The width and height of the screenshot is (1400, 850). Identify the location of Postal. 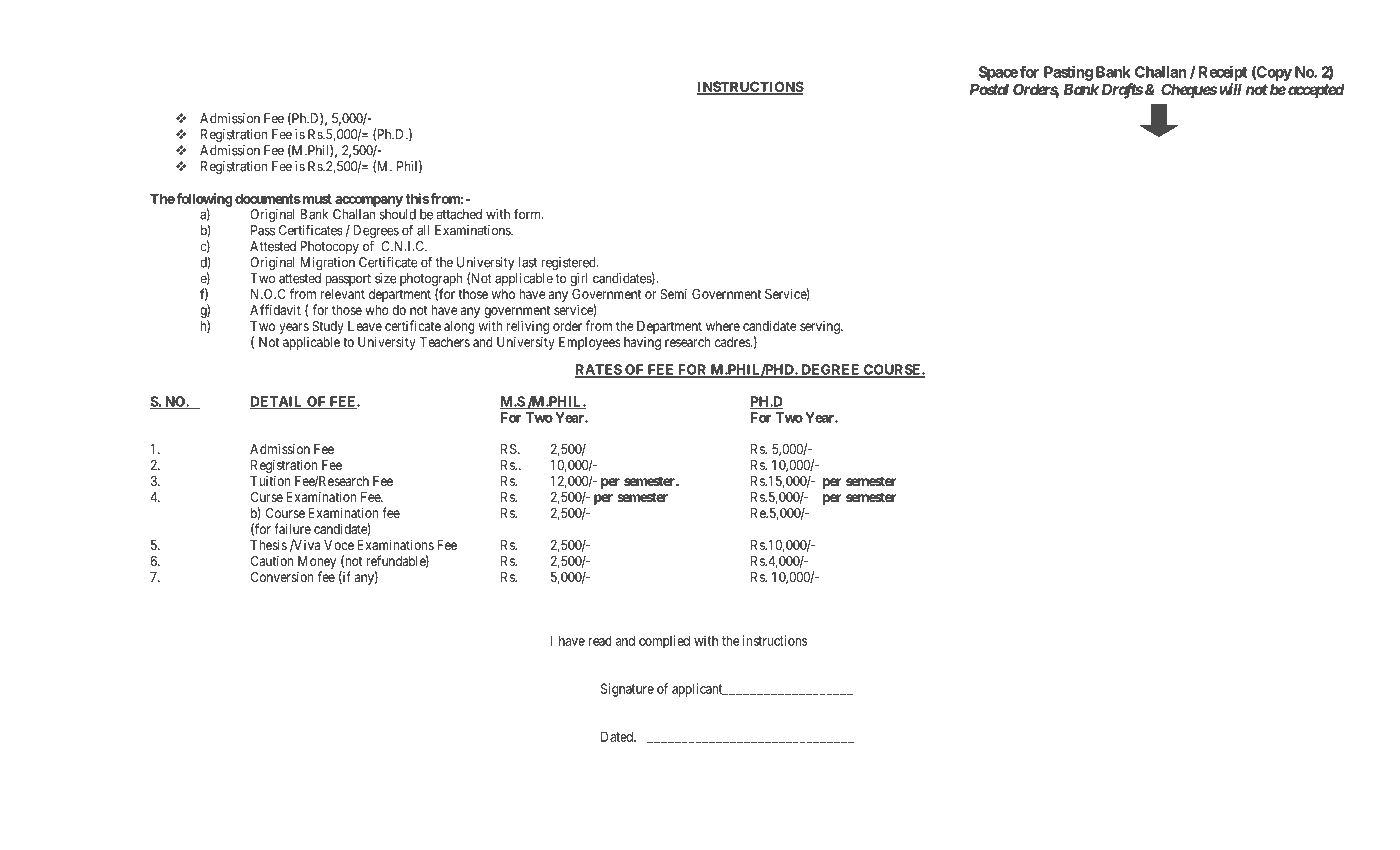
(989, 89).
